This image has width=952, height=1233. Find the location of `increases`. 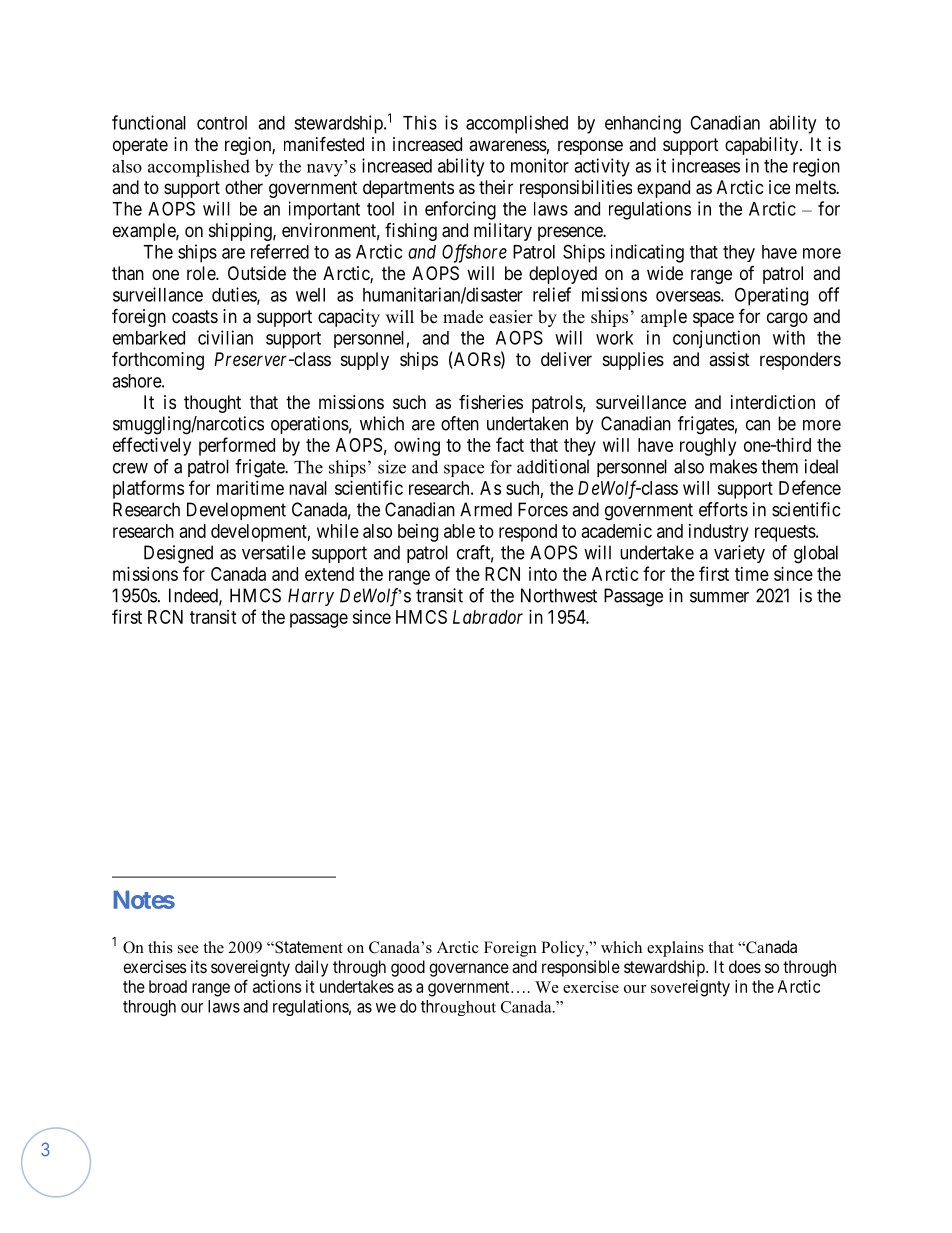

increases is located at coordinates (706, 165).
